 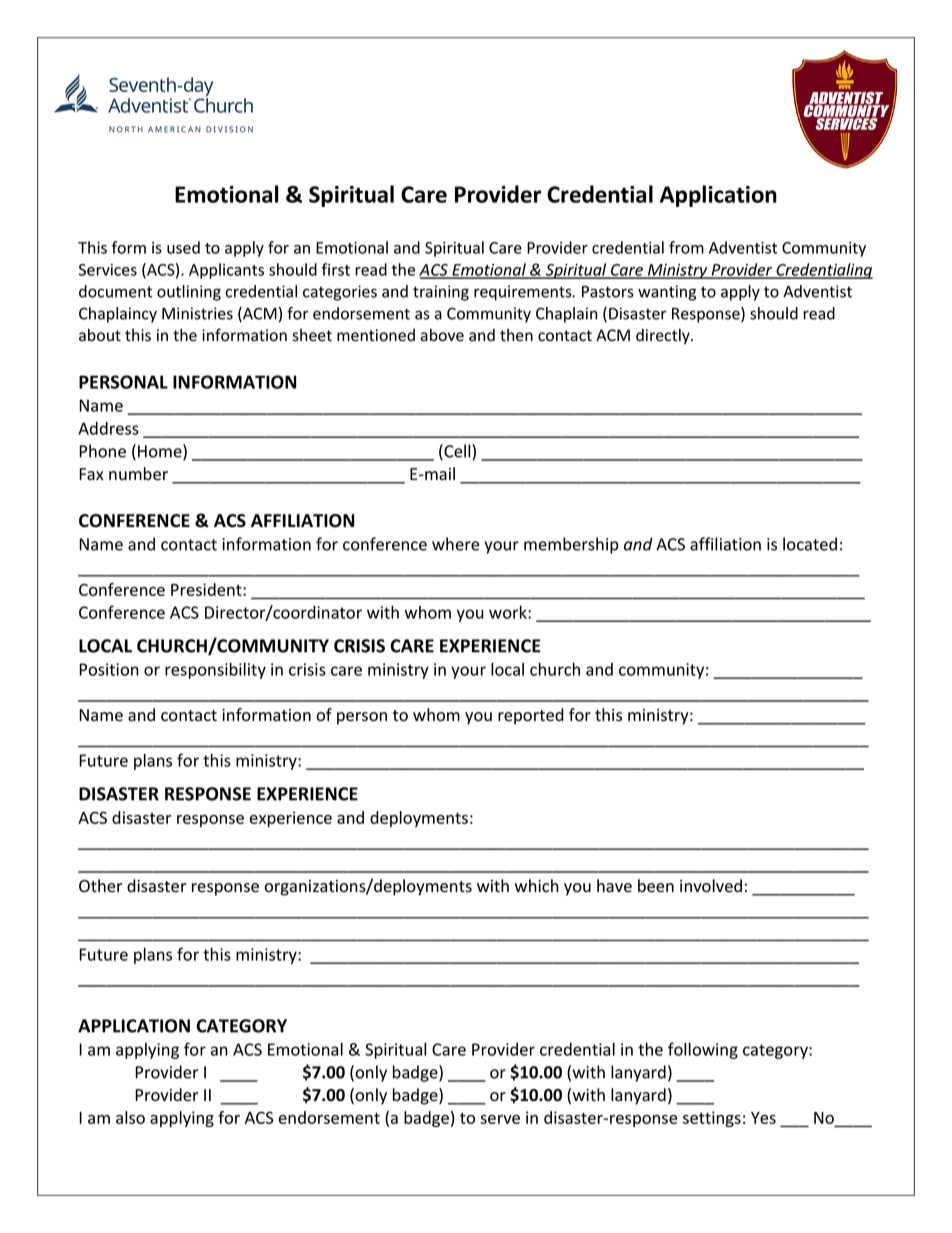 What do you see at coordinates (189, 293) in the image?
I see `outlining` at bounding box center [189, 293].
